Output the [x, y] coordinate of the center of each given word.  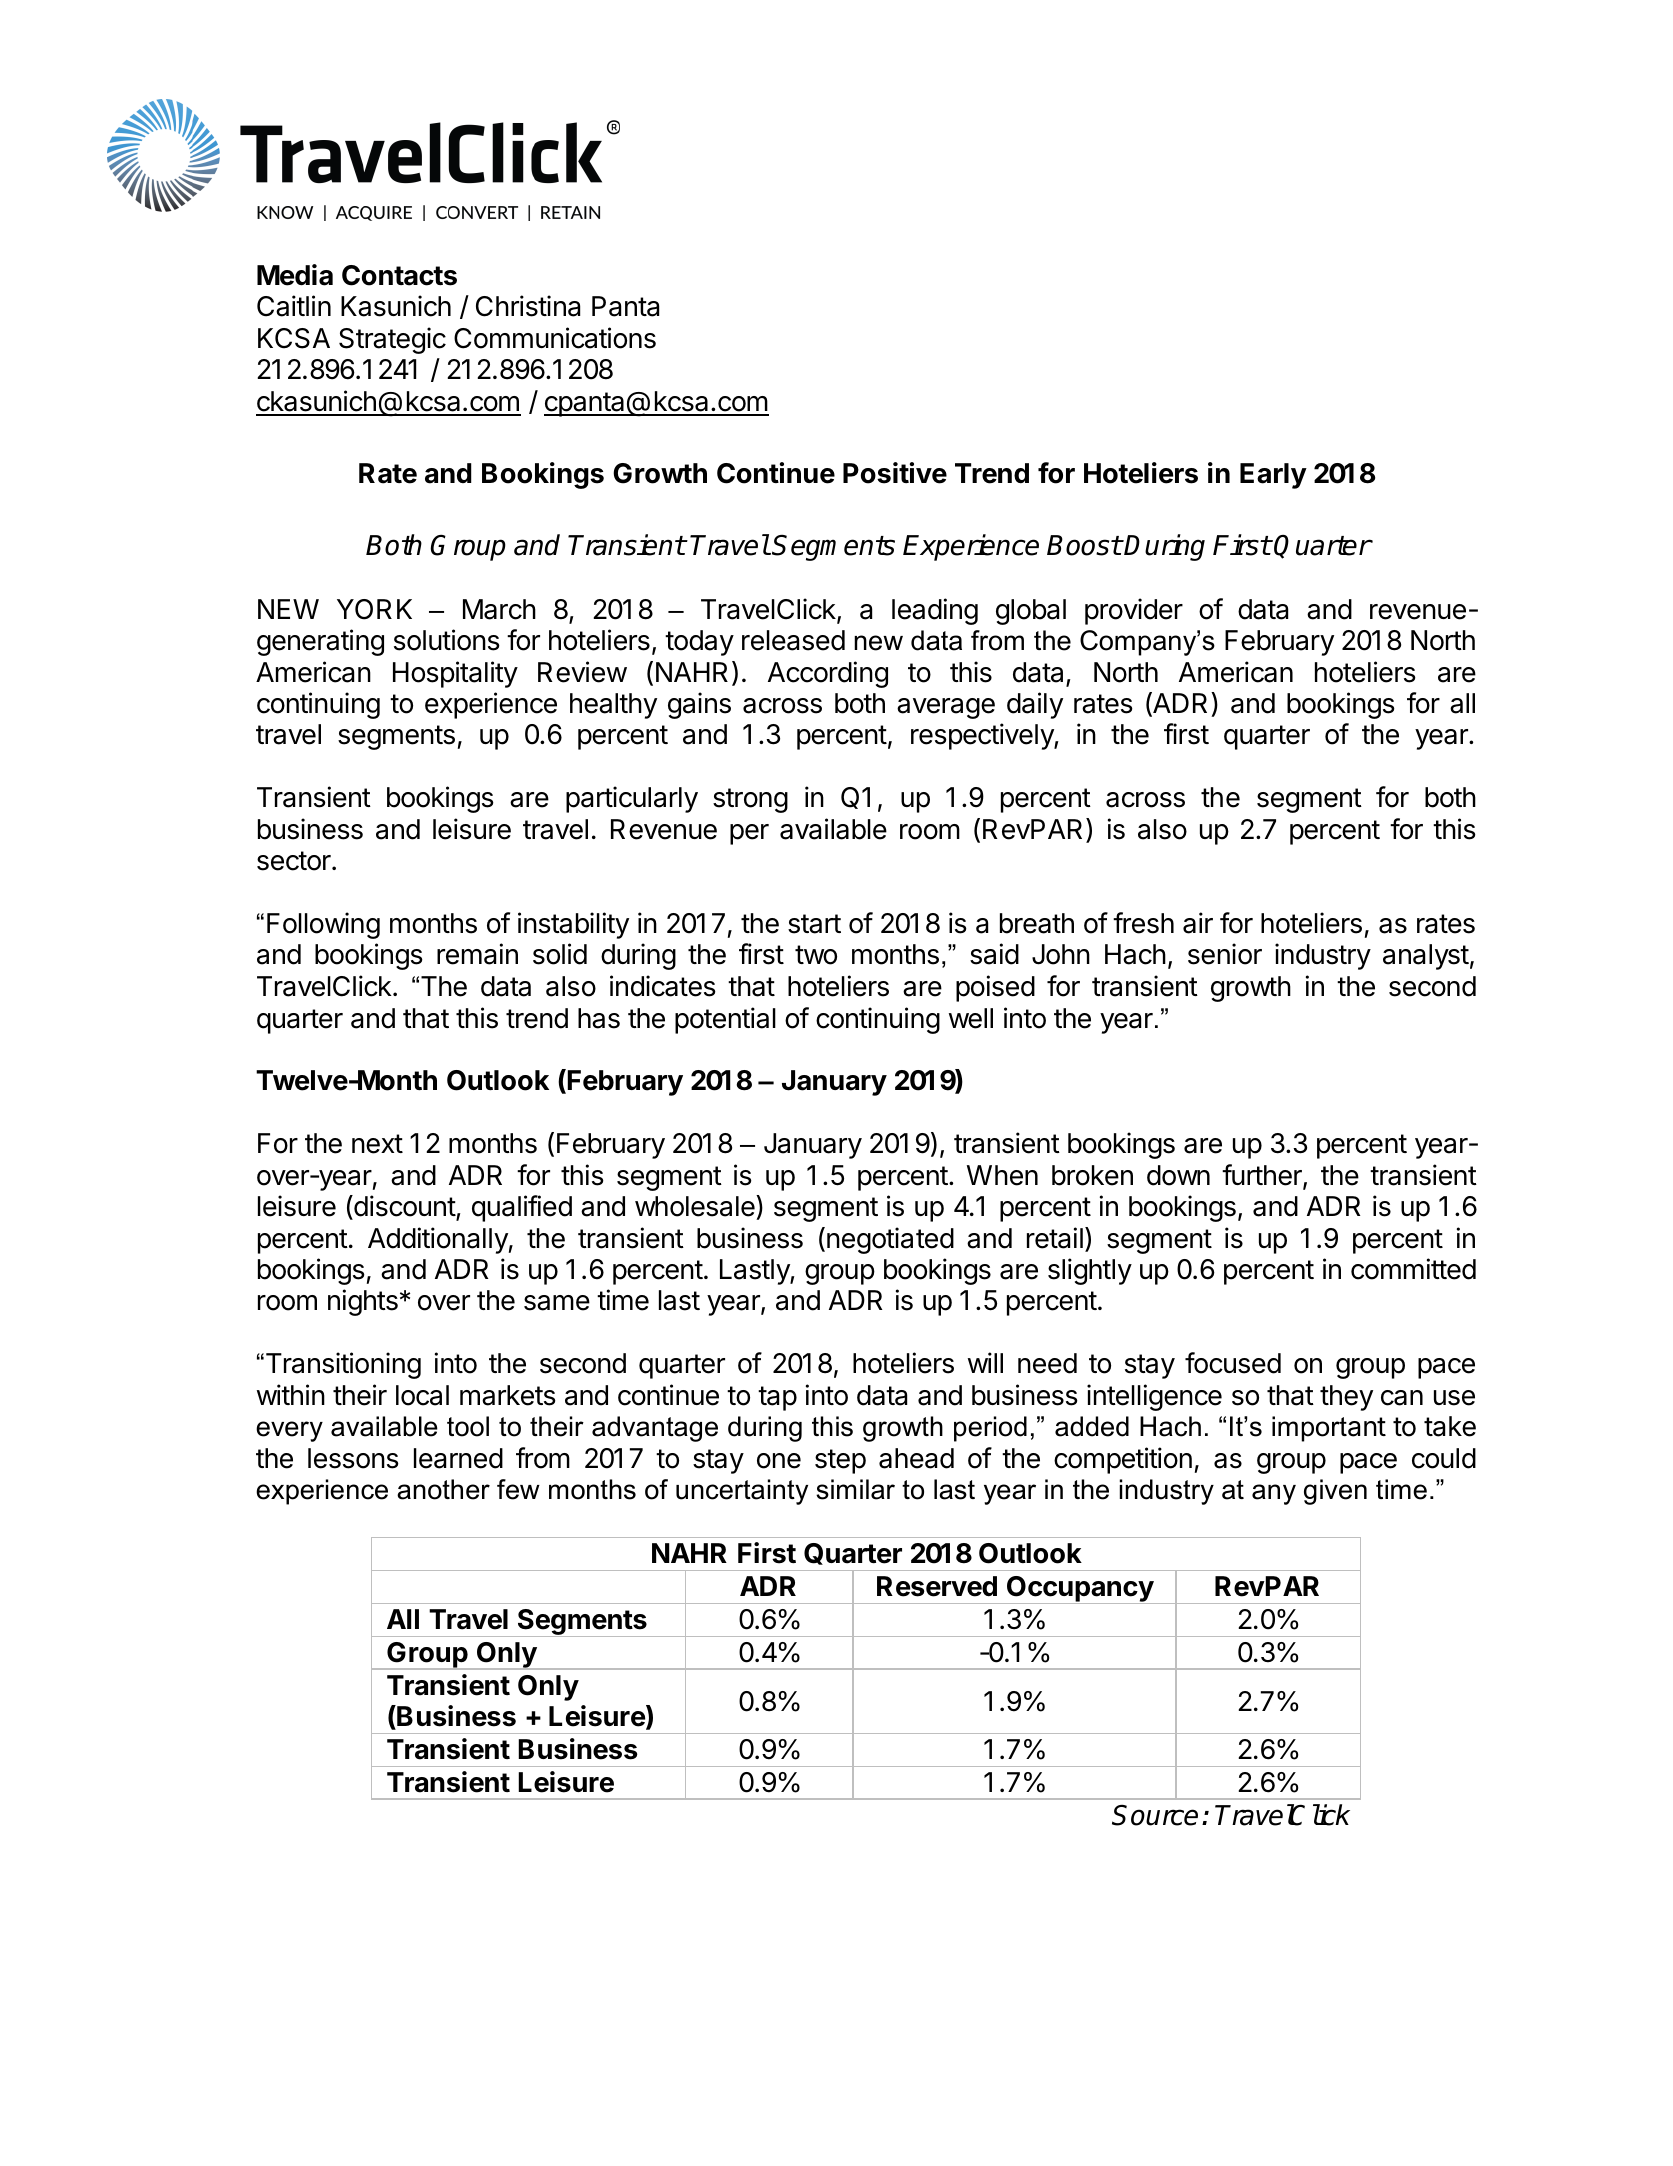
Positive [895, 473]
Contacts [399, 275]
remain [477, 954]
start [814, 924]
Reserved [937, 1586]
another [443, 1489]
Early [1273, 476]
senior [1225, 954]
